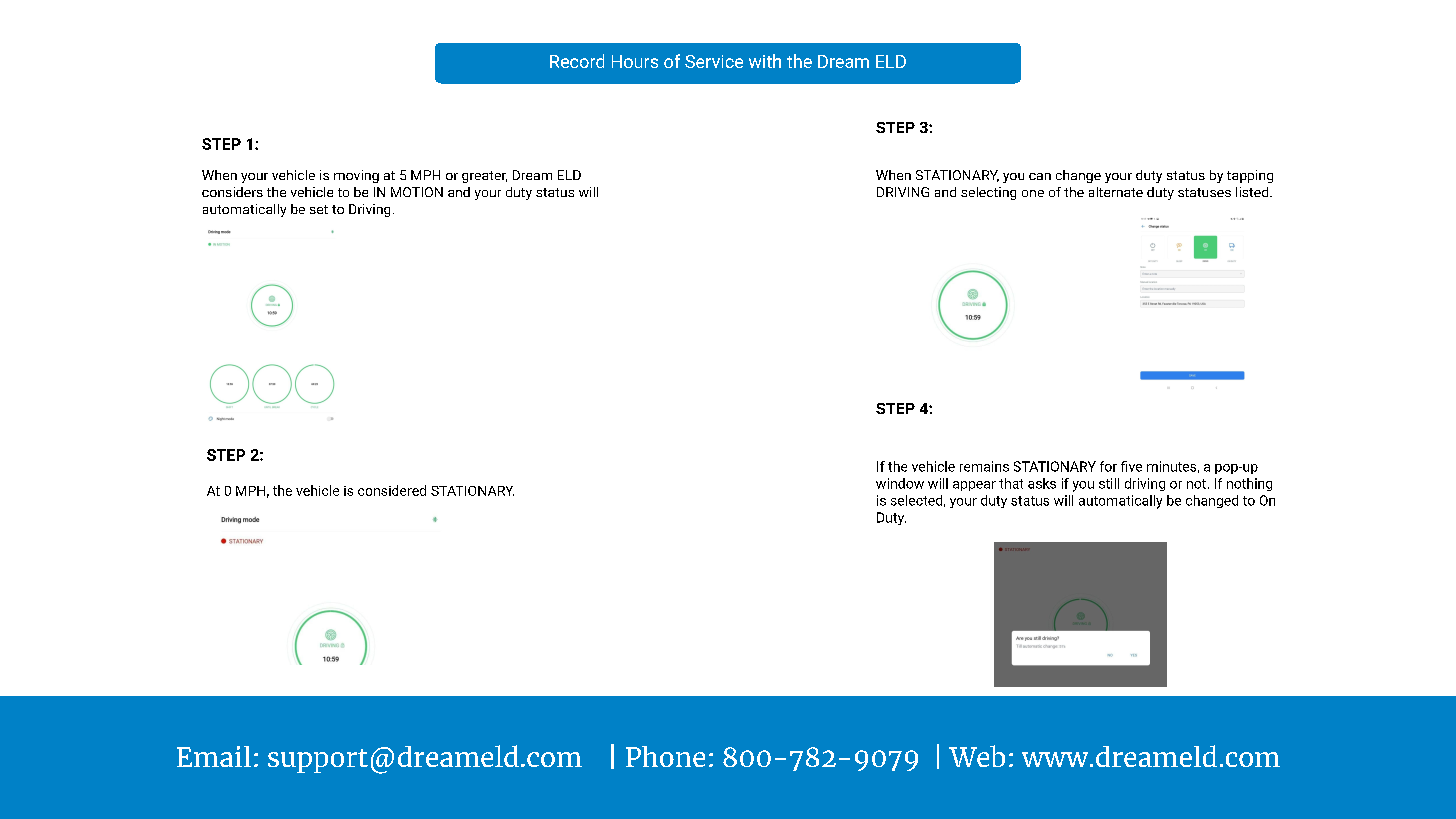  I want to click on Phone, so click(665, 756).
